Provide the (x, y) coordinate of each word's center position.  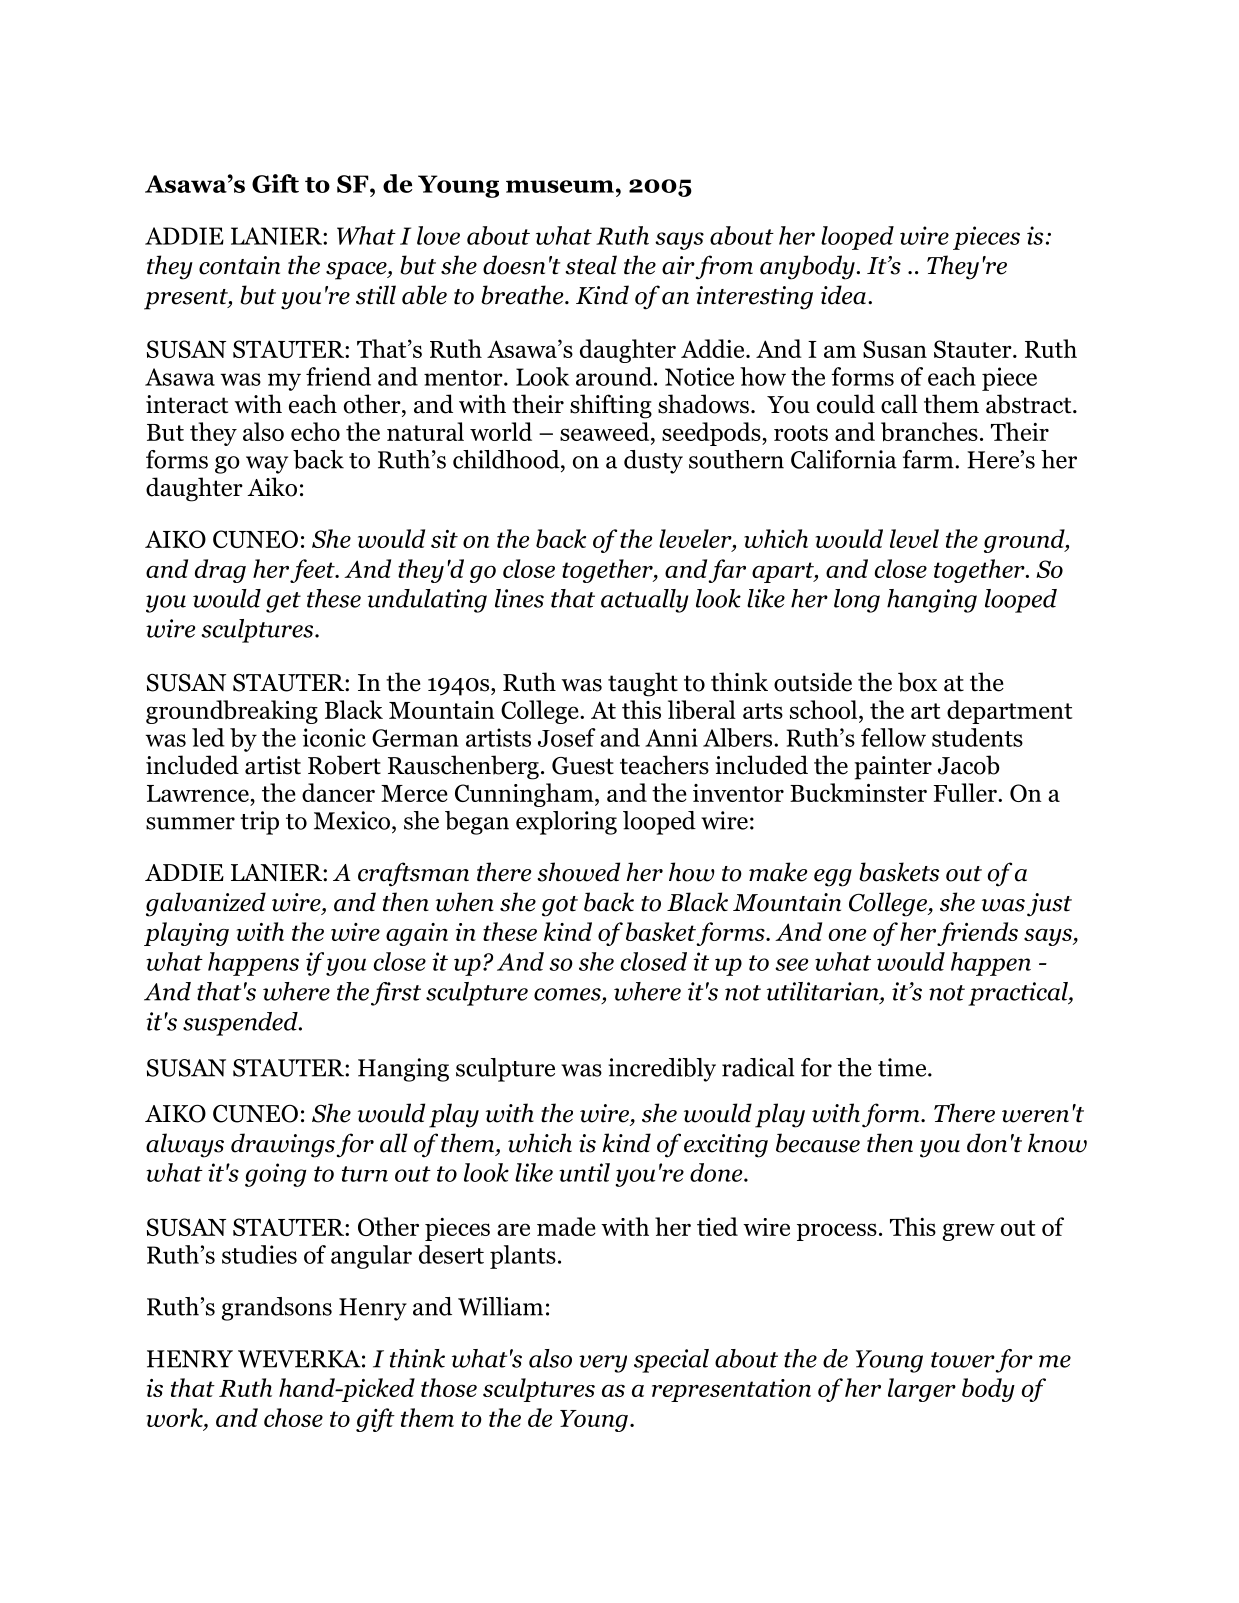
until (584, 1172)
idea (843, 295)
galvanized (206, 904)
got (560, 906)
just (1049, 905)
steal (591, 265)
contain (239, 265)
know (1057, 1143)
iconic (334, 737)
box (917, 682)
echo (315, 431)
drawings (283, 1145)
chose (293, 1417)
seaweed (606, 431)
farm (929, 459)
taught (643, 684)
